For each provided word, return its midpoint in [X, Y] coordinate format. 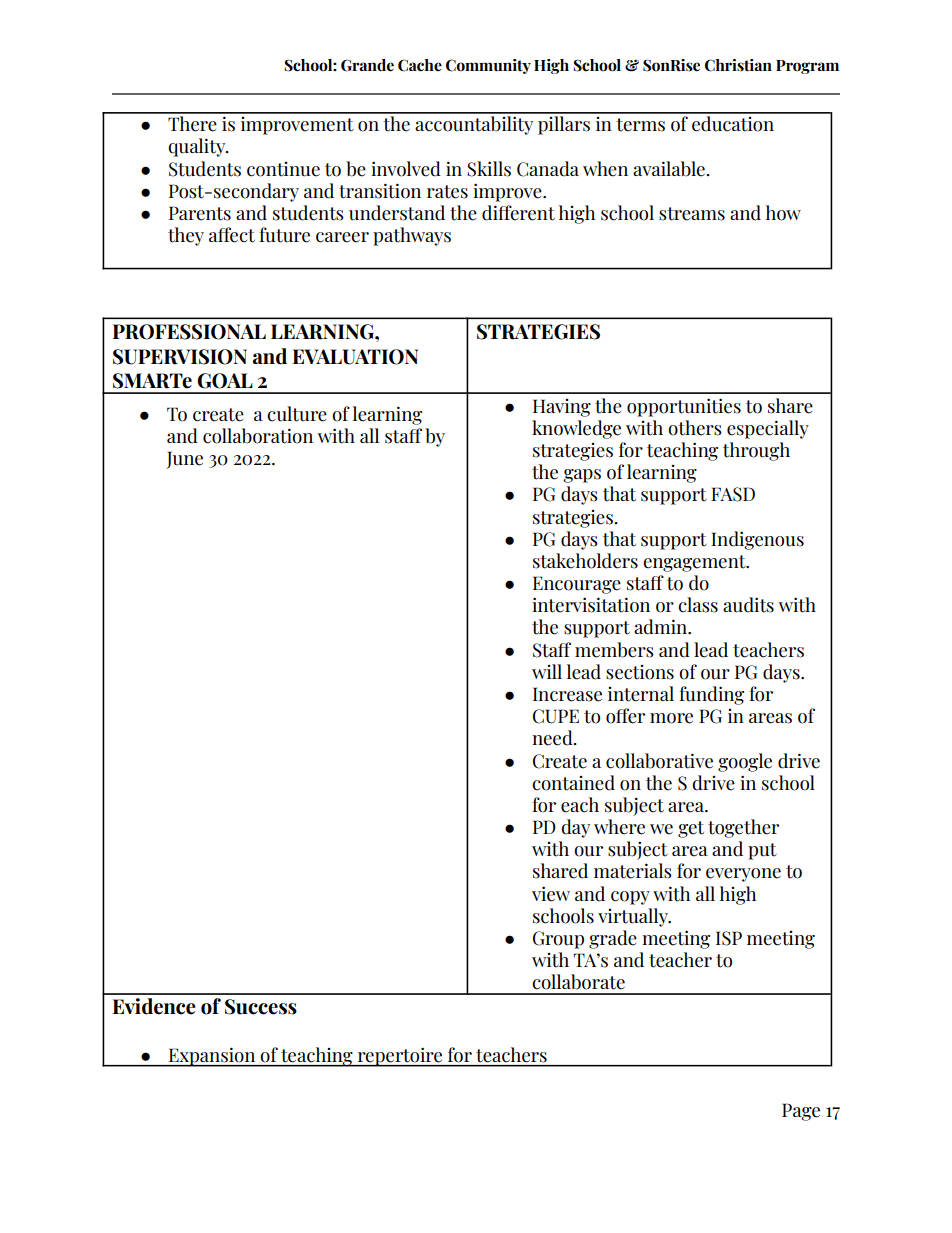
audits [748, 605]
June [184, 460]
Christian [738, 65]
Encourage [577, 585]
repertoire [400, 1057]
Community [488, 66]
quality [198, 147]
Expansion [212, 1057]
